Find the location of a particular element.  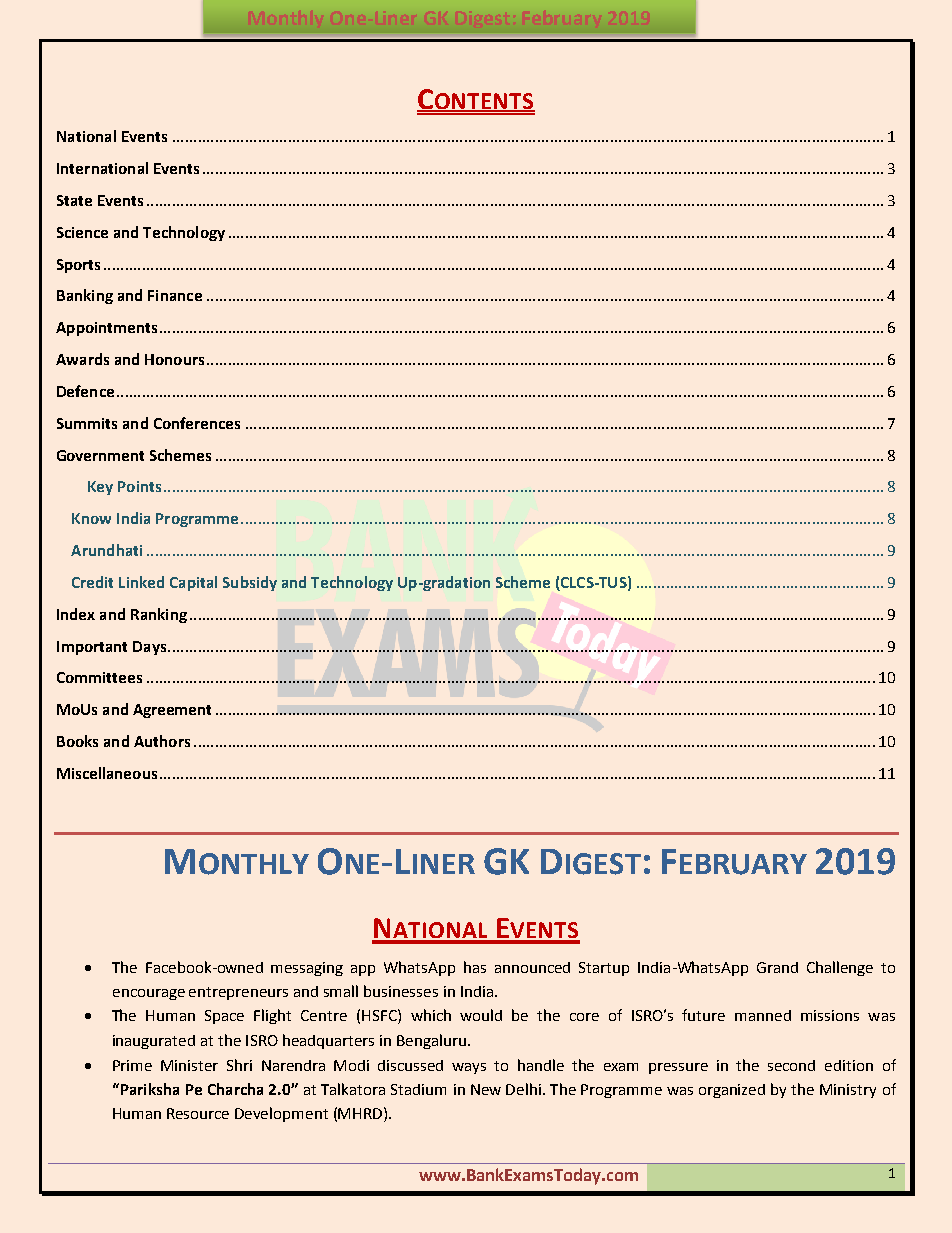

Capital is located at coordinates (193, 583).
